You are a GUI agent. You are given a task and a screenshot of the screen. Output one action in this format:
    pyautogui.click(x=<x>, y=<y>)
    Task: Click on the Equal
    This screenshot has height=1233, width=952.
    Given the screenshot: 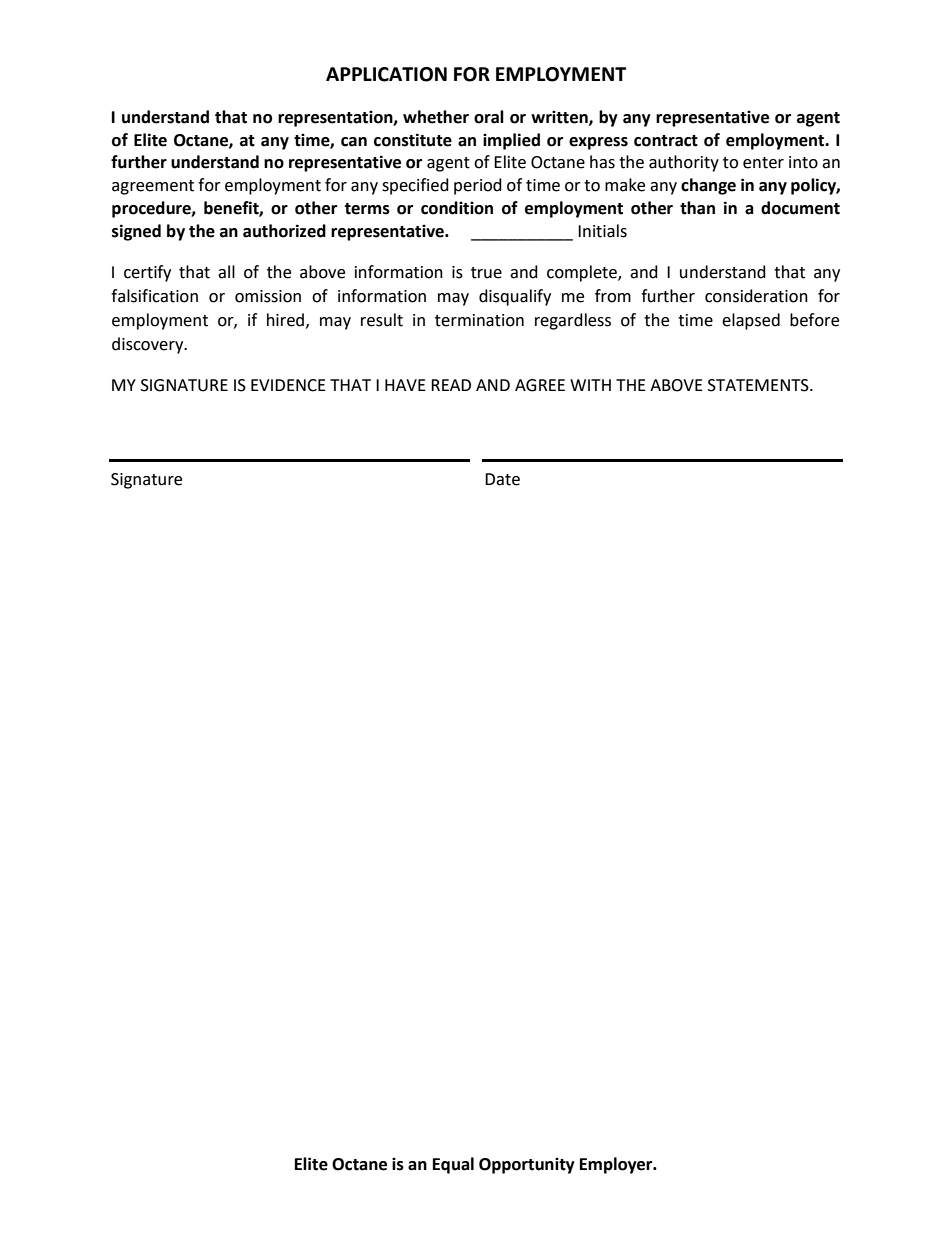 What is the action you would take?
    pyautogui.click(x=453, y=1165)
